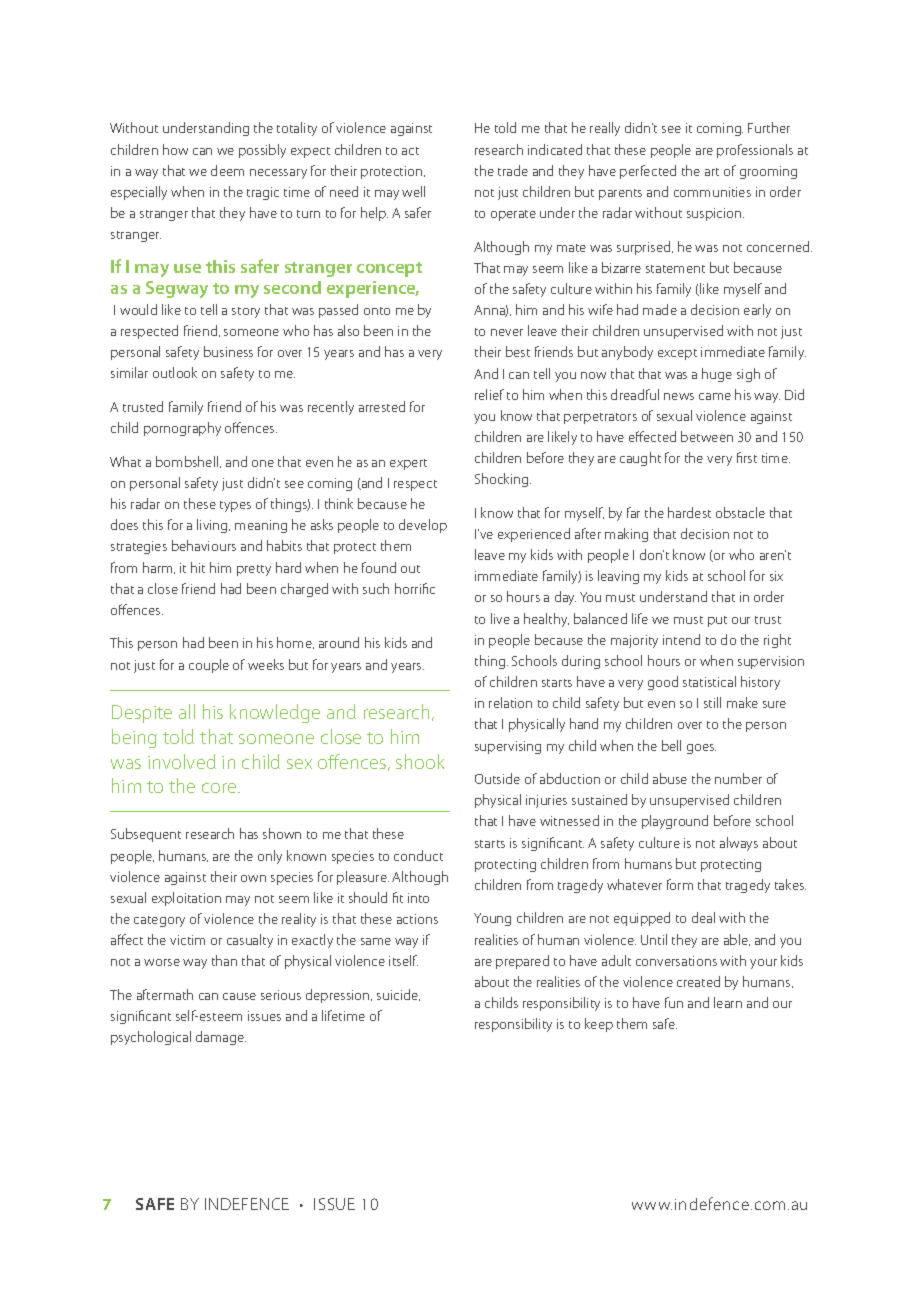 The image size is (924, 1308). Describe the element at coordinates (739, 844) in the screenshot. I see `always` at that location.
